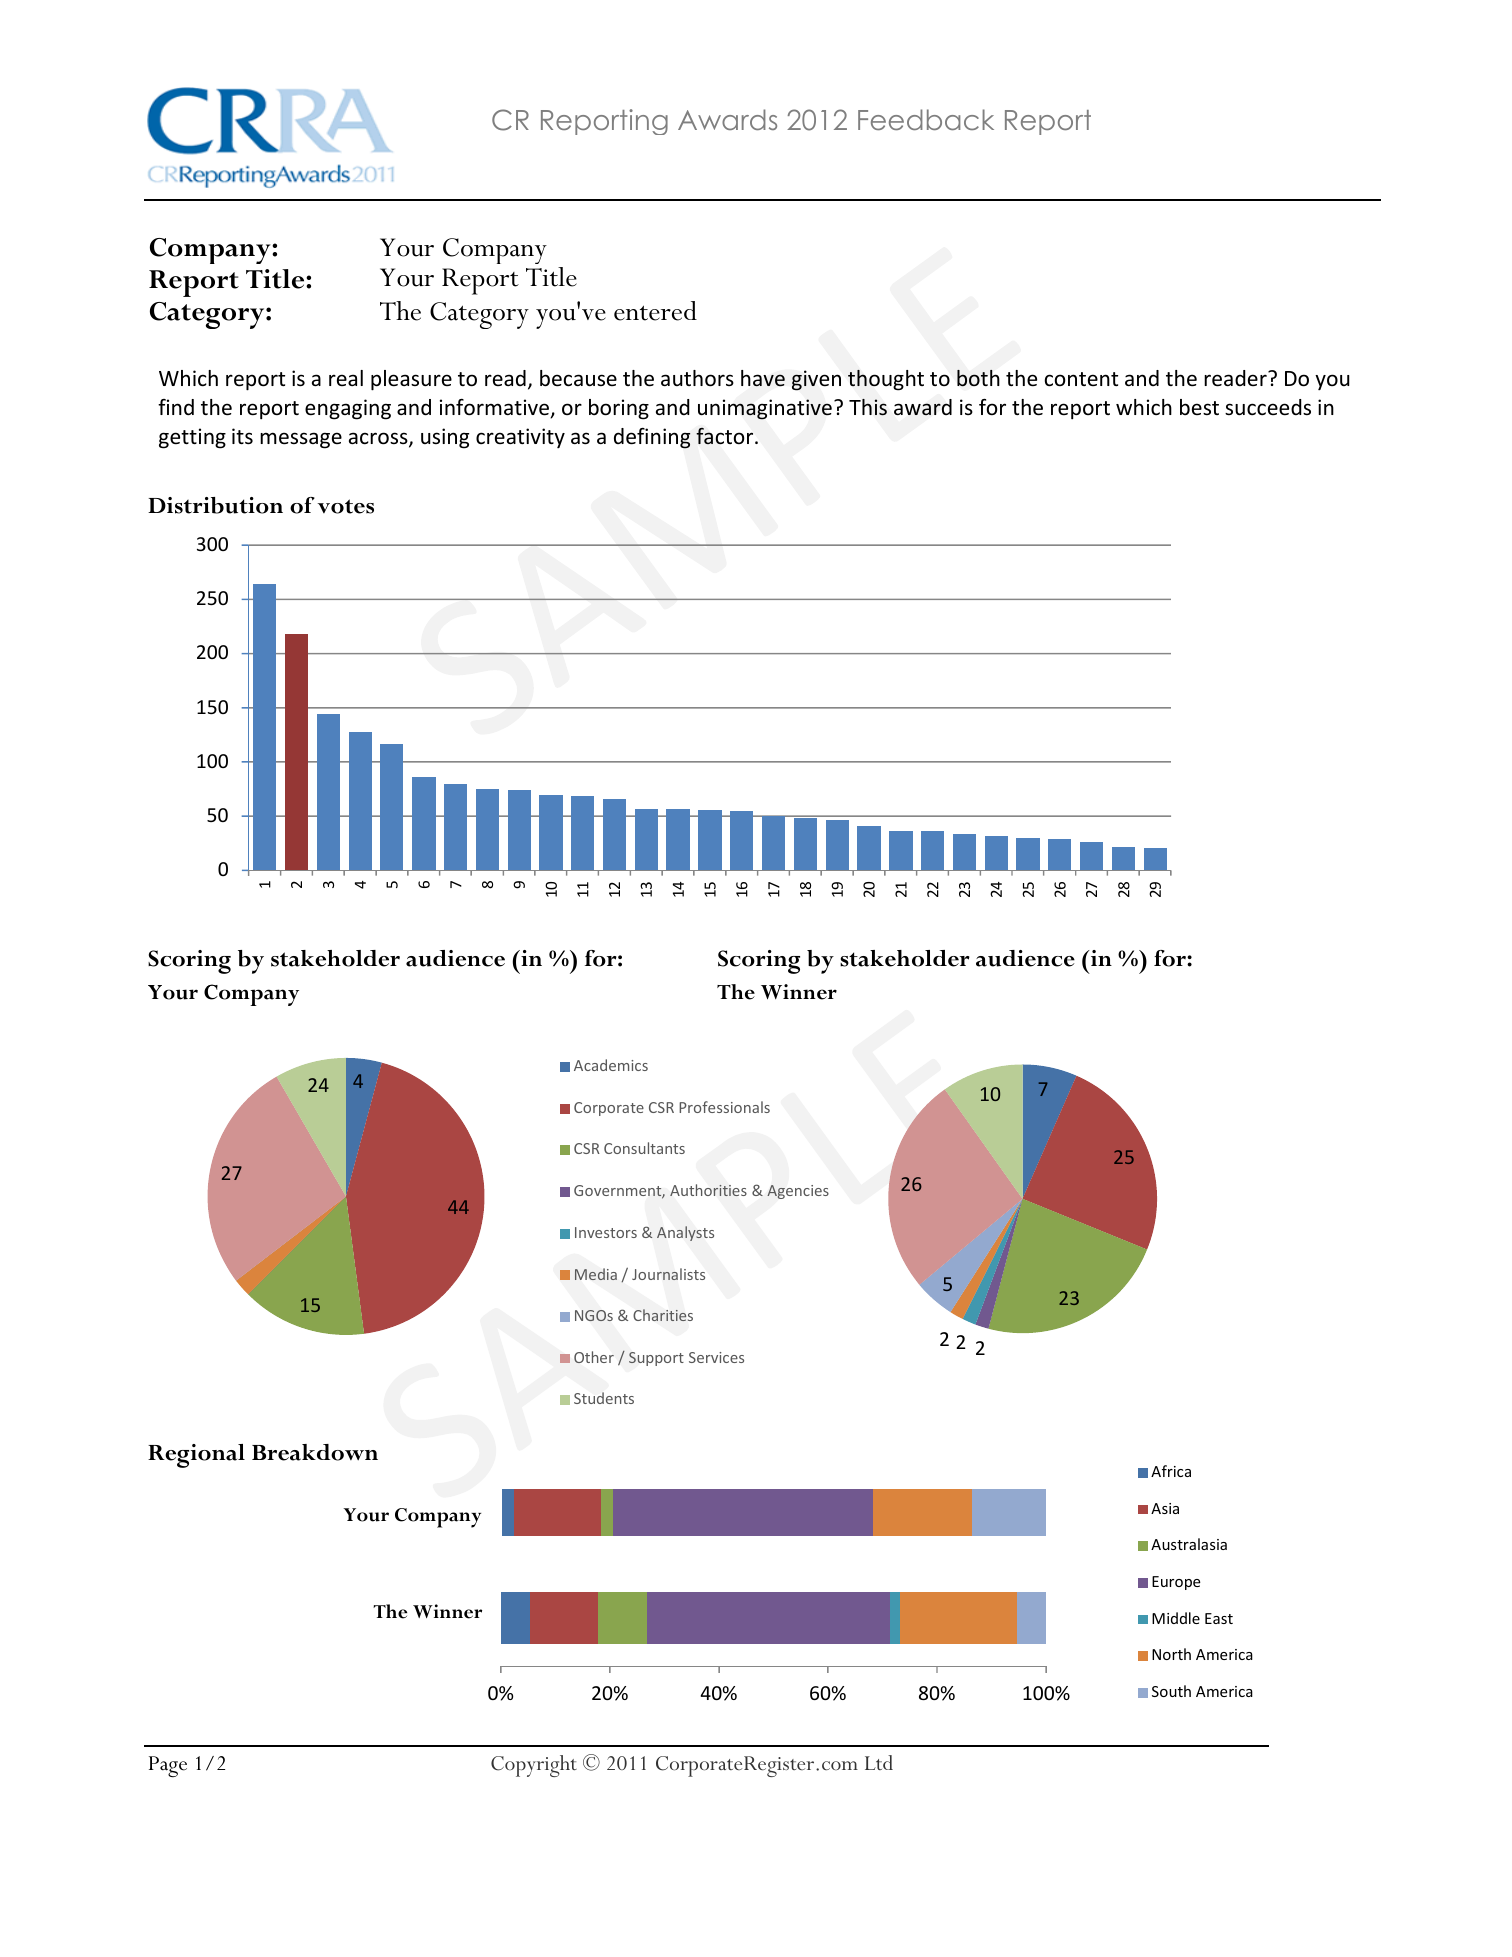 The image size is (1512, 1957). Describe the element at coordinates (1171, 1471) in the screenshot. I see `Africa` at that location.
